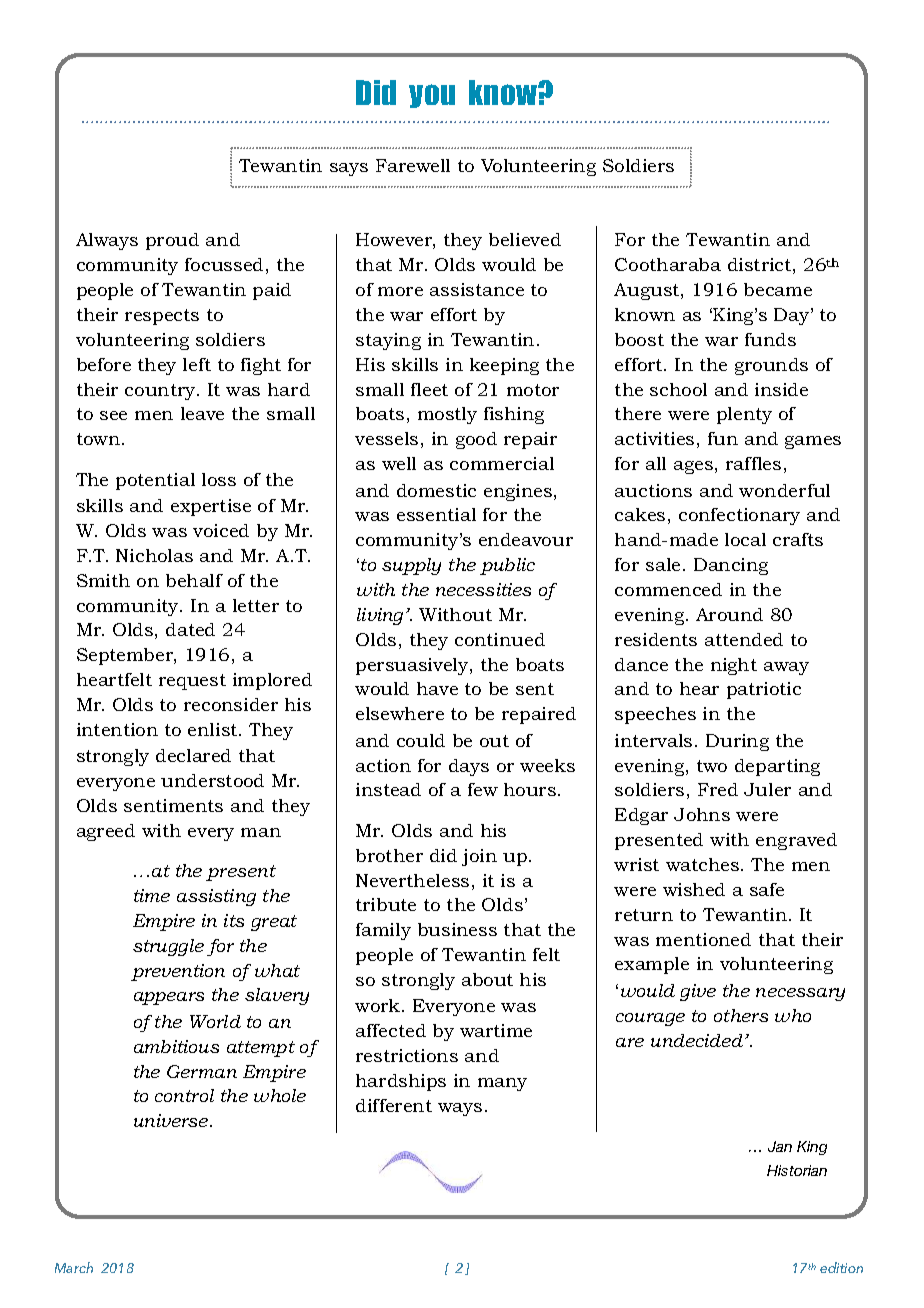 The image size is (924, 1308). I want to click on have, so click(437, 688).
